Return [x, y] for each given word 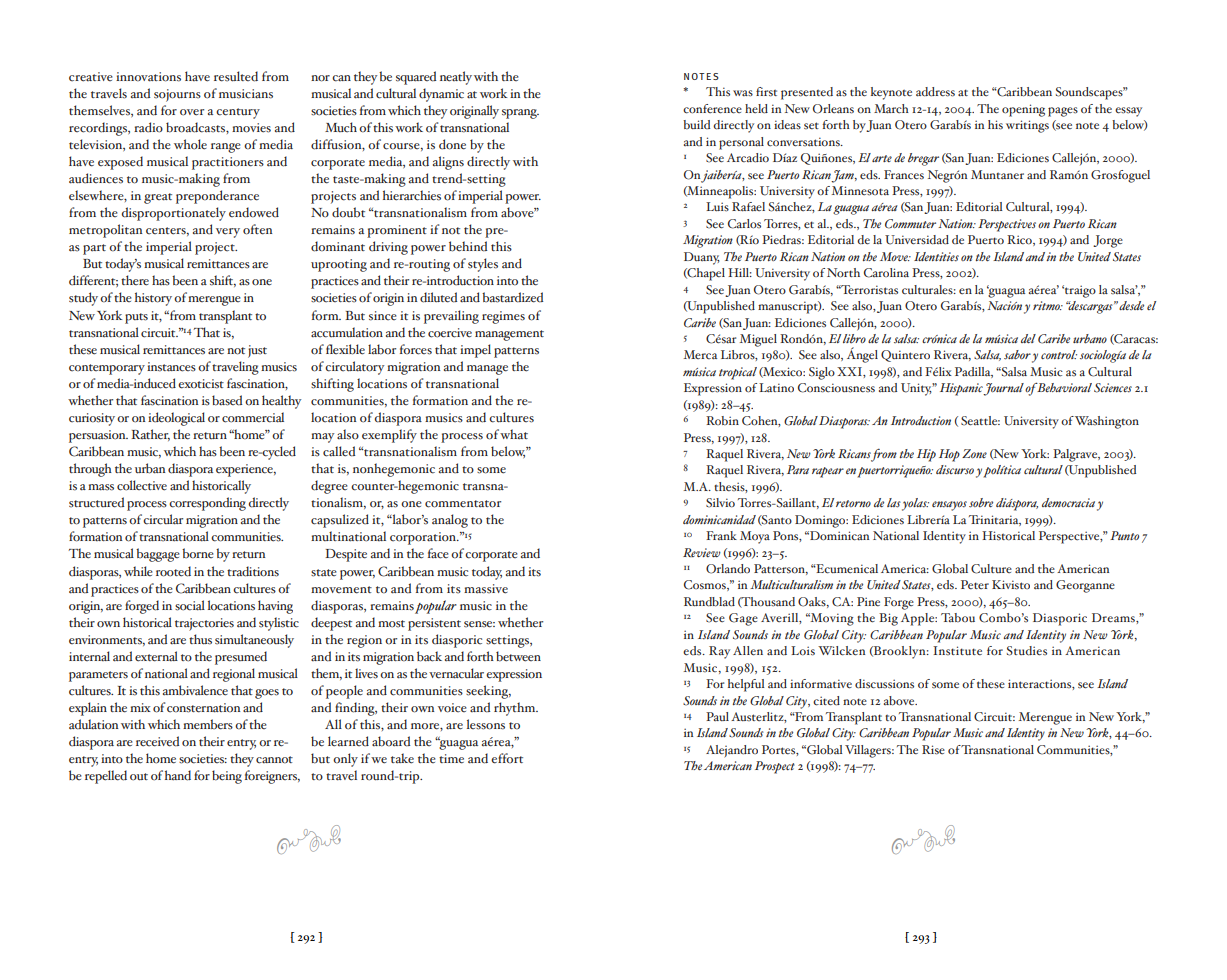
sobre [981, 503]
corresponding [207, 504]
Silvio [720, 503]
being [227, 777]
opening [1023, 110]
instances [171, 367]
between [518, 656]
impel [475, 351]
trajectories [204, 624]
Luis [717, 207]
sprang [520, 114]
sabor [1017, 355]
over [192, 112]
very [228, 233]
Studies [1027, 651]
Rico [1020, 240]
